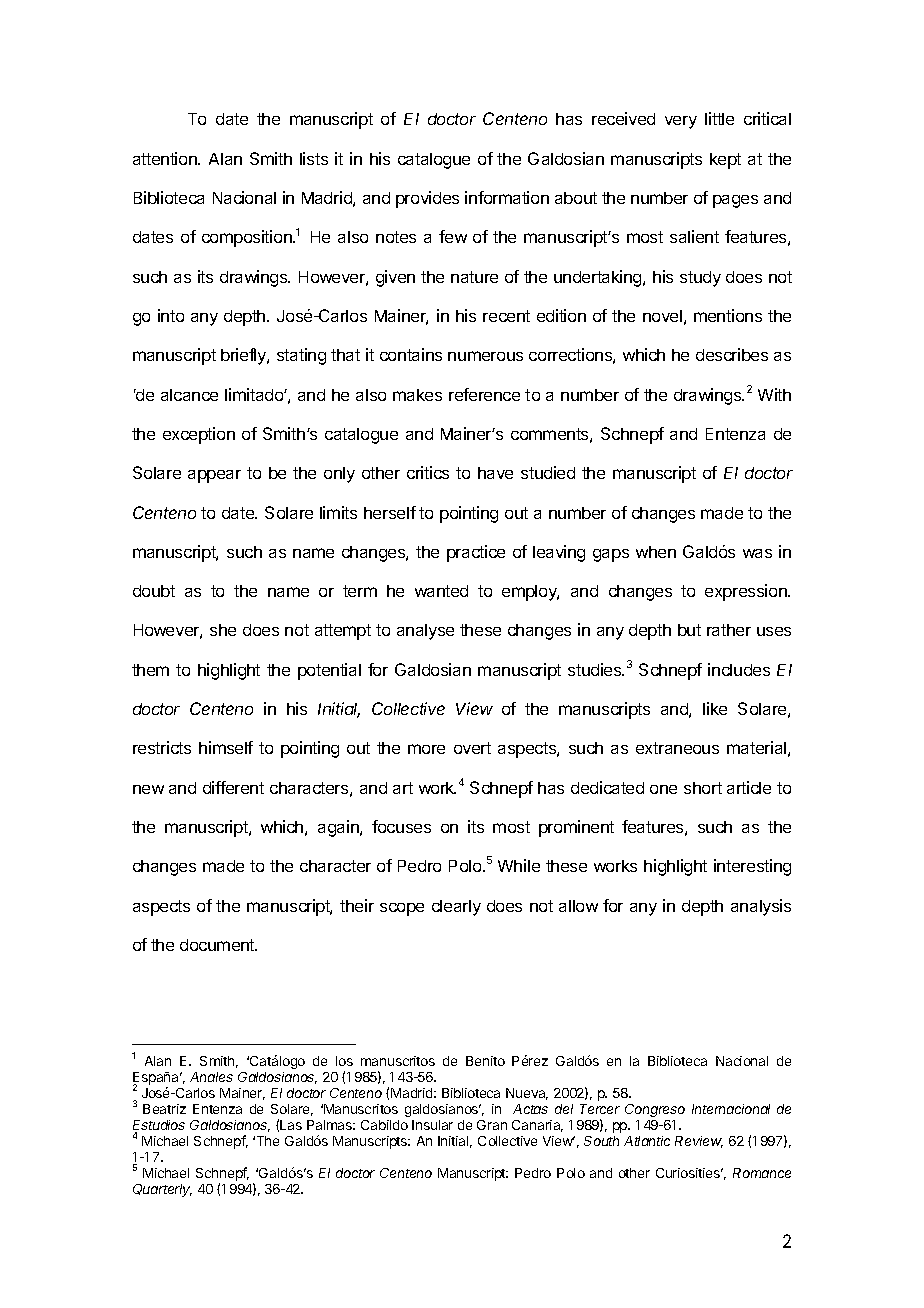  Describe the element at coordinates (162, 1190) in the document. I see `Quarterly` at that location.
